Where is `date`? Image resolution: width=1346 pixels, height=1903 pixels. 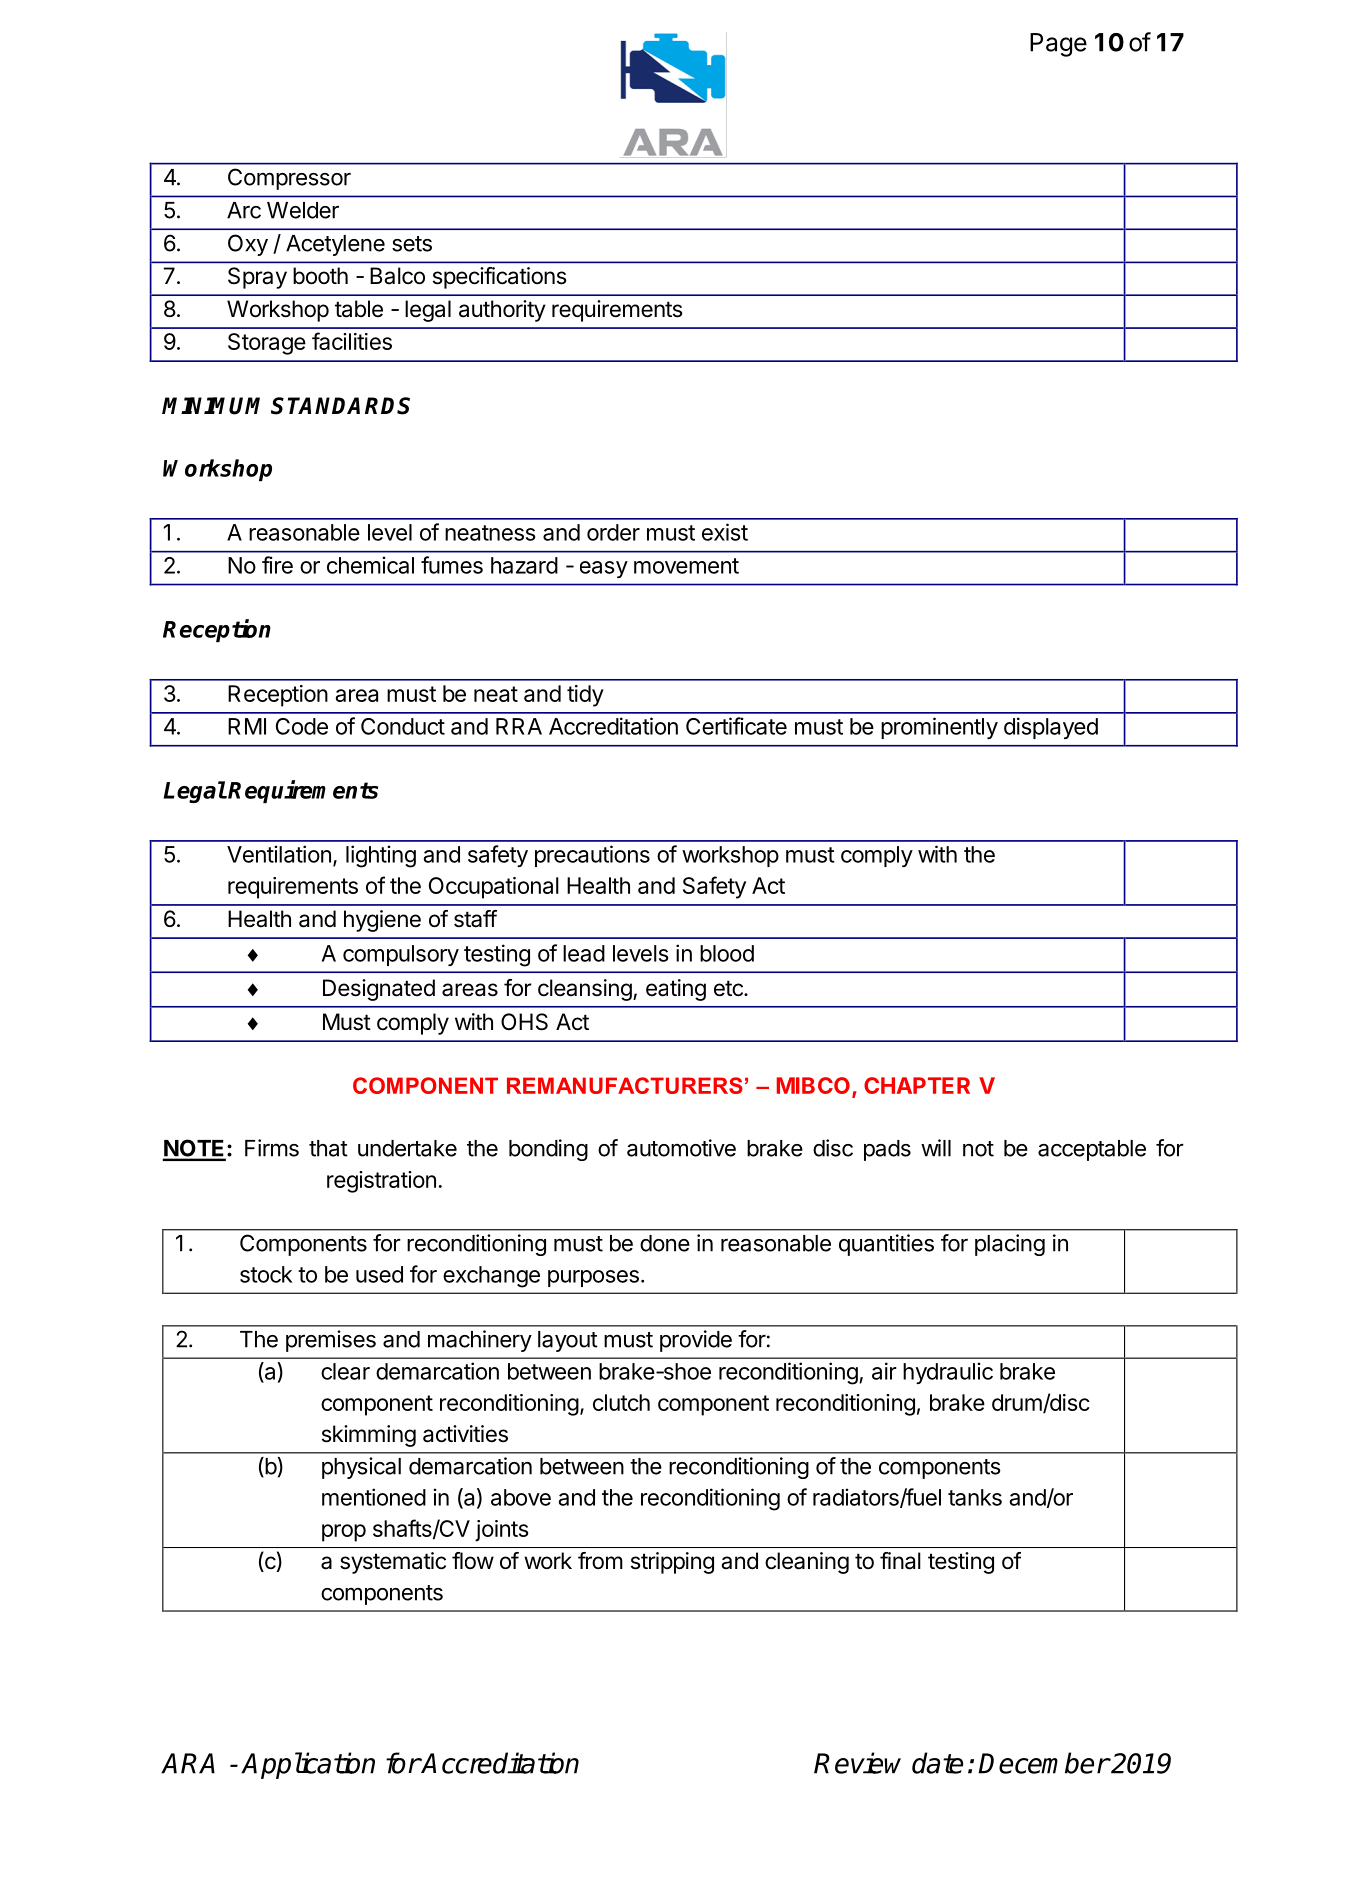 date is located at coordinates (937, 1763).
